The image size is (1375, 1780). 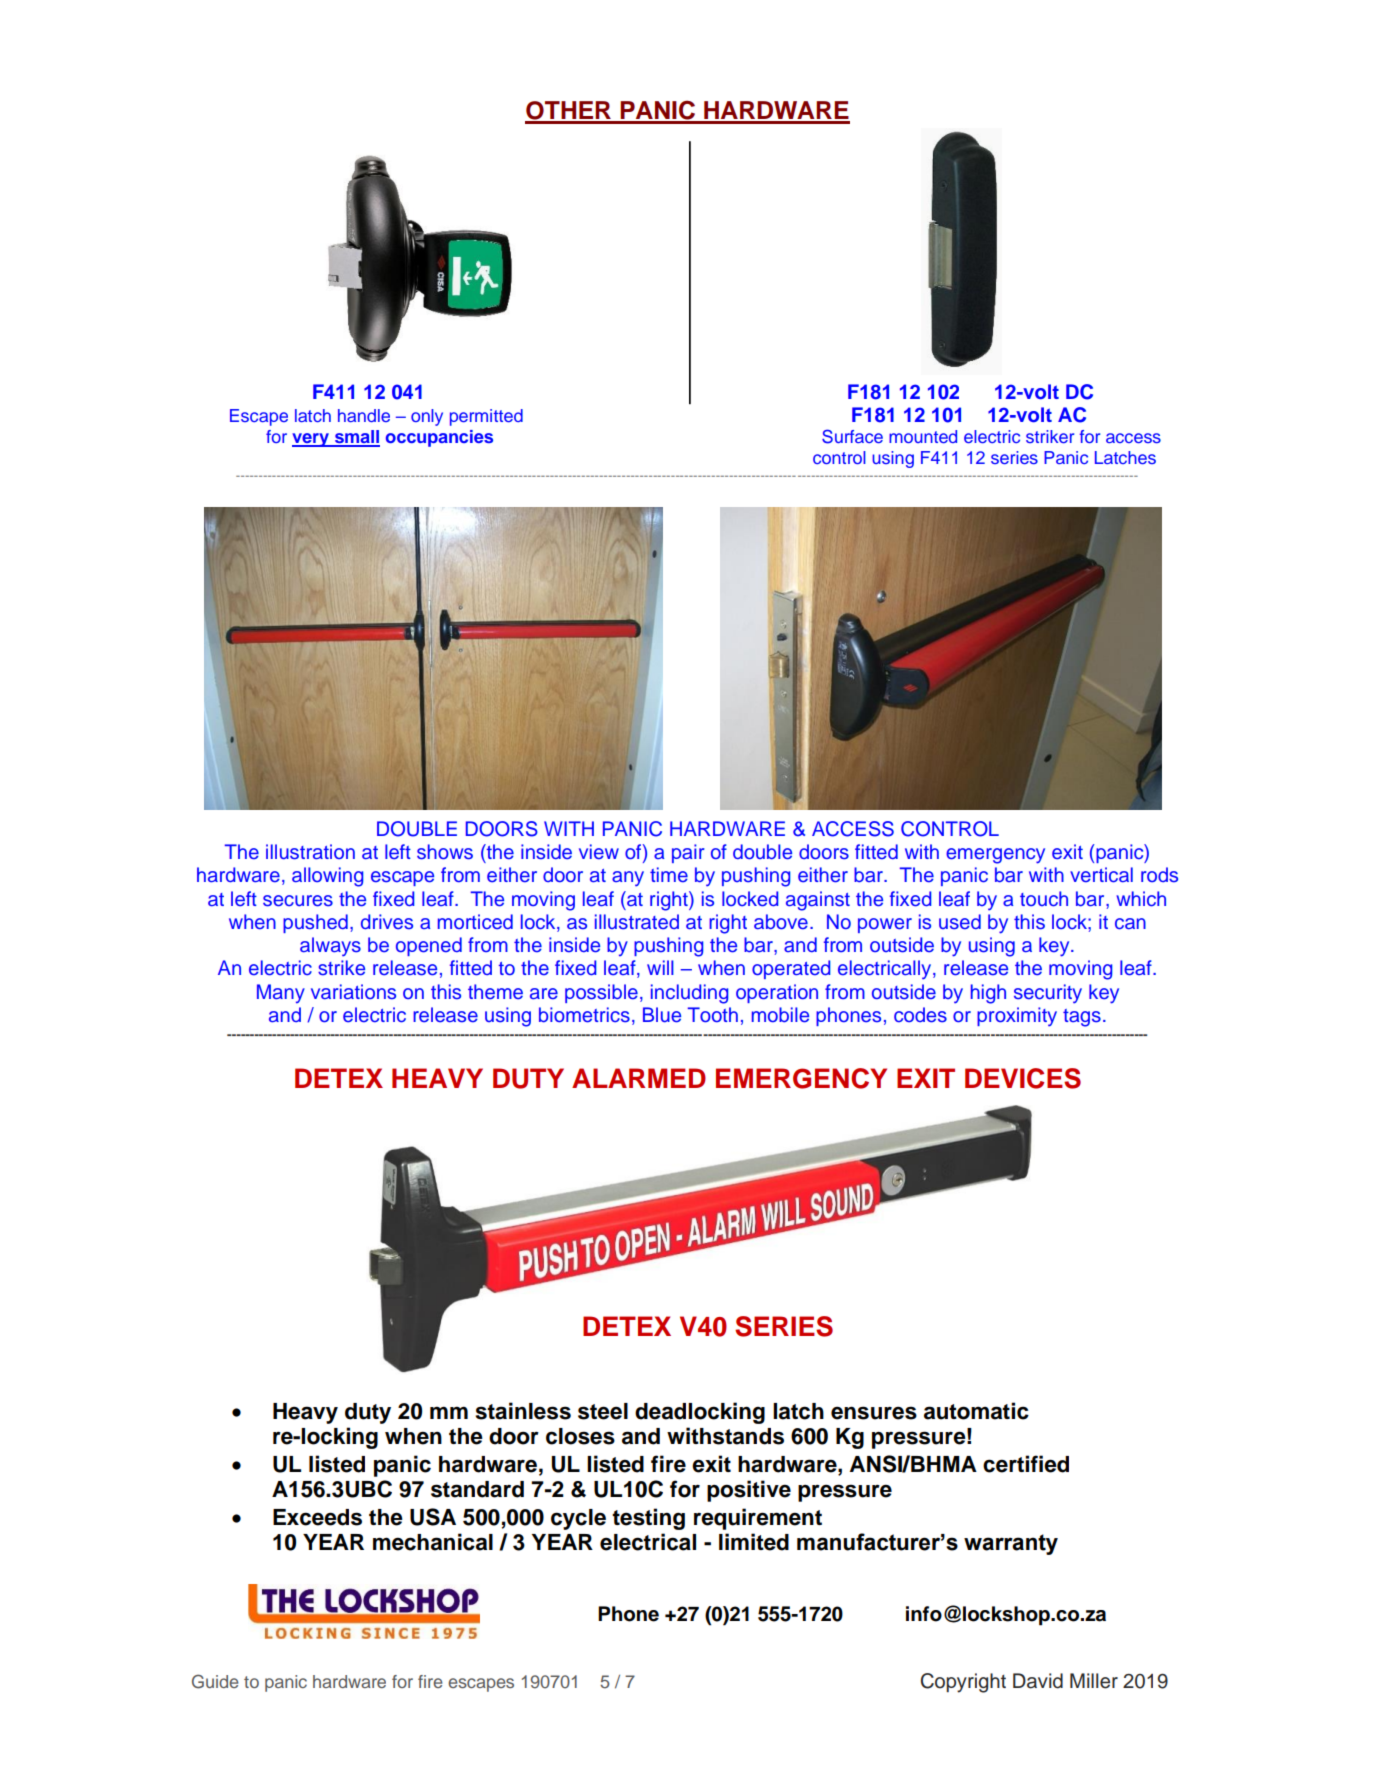 What do you see at coordinates (353, 992) in the document?
I see `variations` at bounding box center [353, 992].
